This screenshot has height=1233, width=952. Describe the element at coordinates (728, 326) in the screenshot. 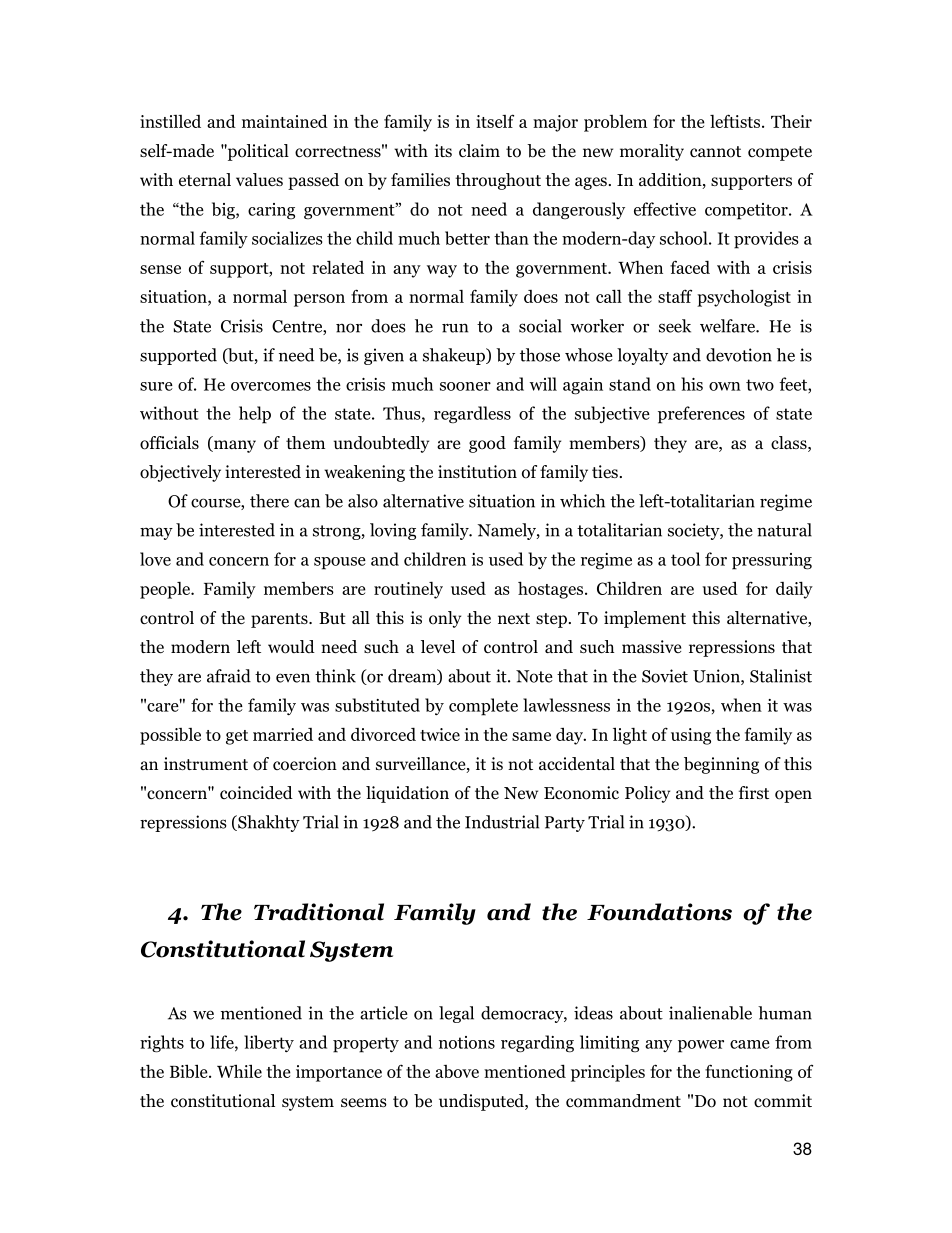

I see `welfare` at that location.
